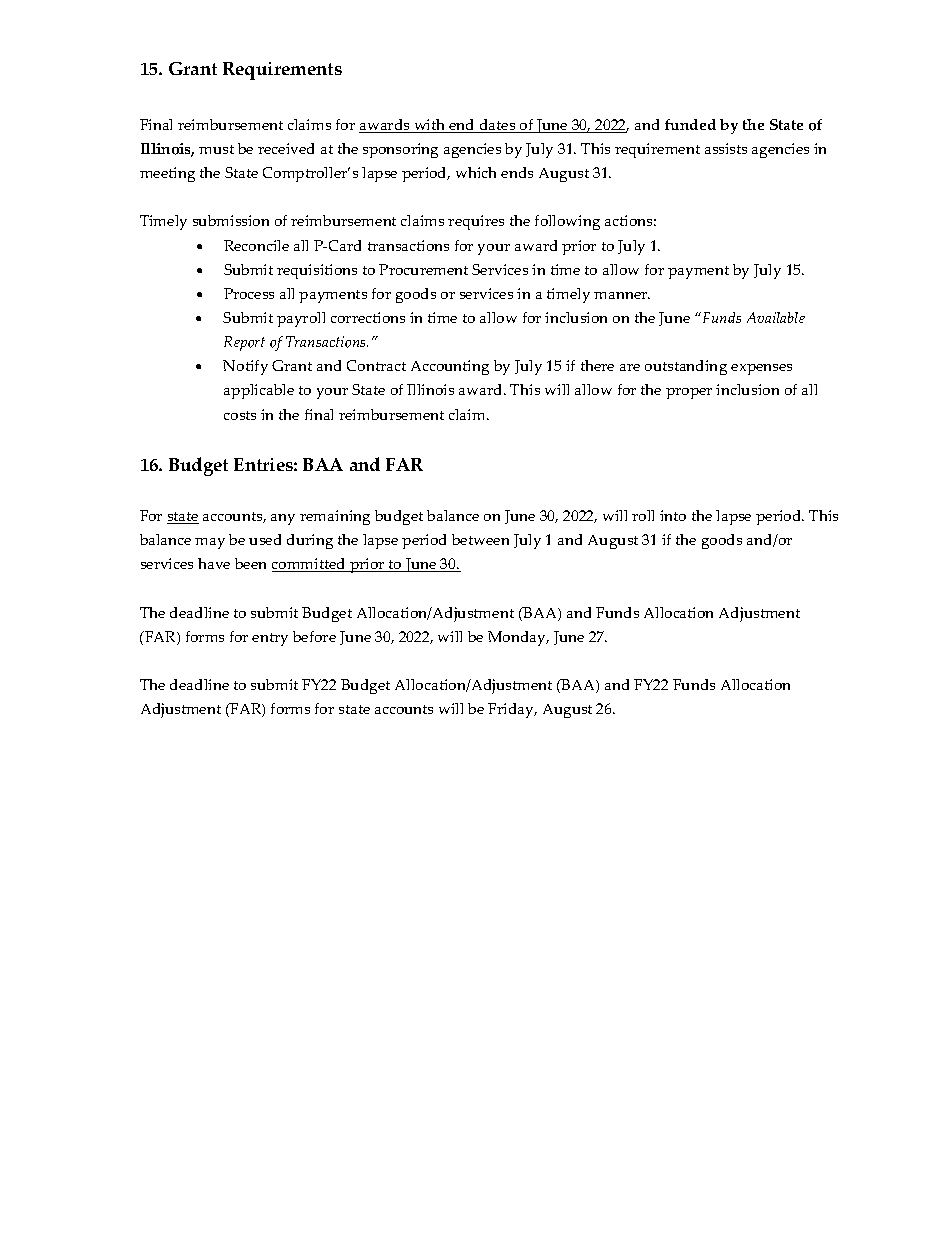 This screenshot has width=952, height=1233. I want to click on must, so click(216, 149).
